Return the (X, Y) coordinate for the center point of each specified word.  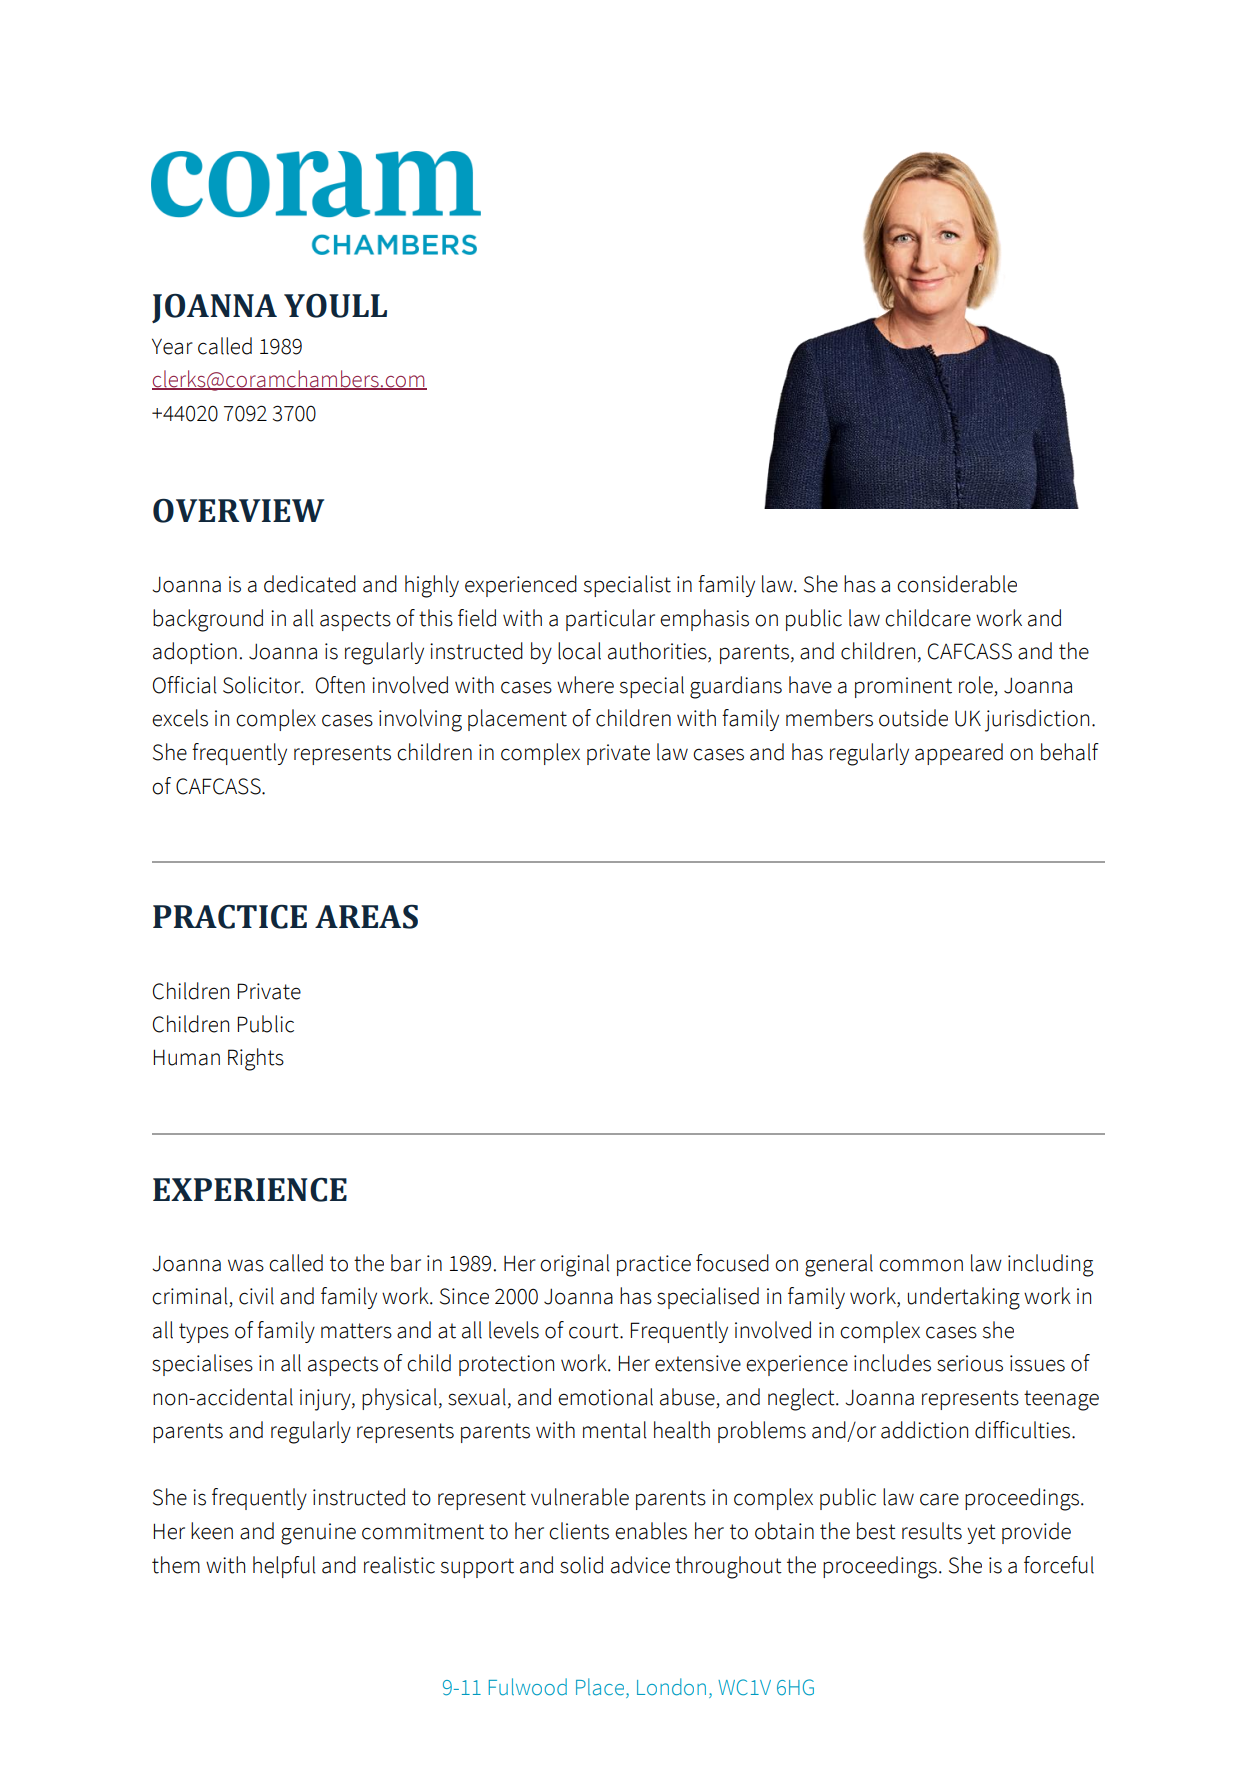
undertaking (964, 1298)
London (671, 1687)
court (595, 1331)
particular (610, 620)
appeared (959, 754)
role (977, 686)
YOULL (335, 306)
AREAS (366, 917)
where (585, 685)
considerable (957, 584)
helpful (284, 1567)
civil (256, 1296)
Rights (256, 1059)
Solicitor (263, 685)
